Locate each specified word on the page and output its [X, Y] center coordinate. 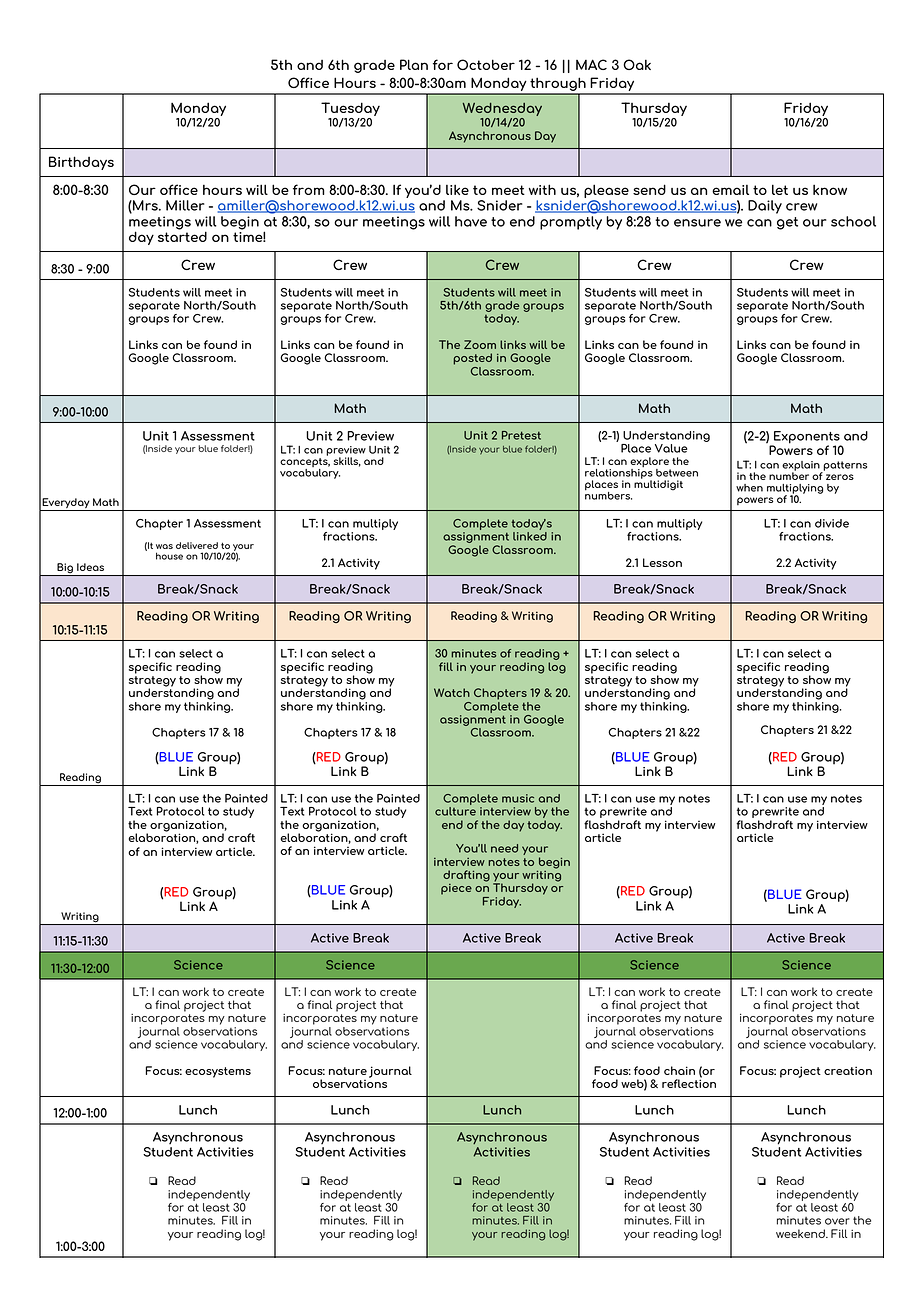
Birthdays [81, 163]
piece [456, 889]
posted [472, 359]
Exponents [807, 438]
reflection [689, 1082]
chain [679, 1070]
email [730, 190]
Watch [452, 692]
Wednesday [502, 109]
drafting [466, 876]
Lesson [662, 562]
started [182, 235]
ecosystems [218, 1072]
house [169, 556]
